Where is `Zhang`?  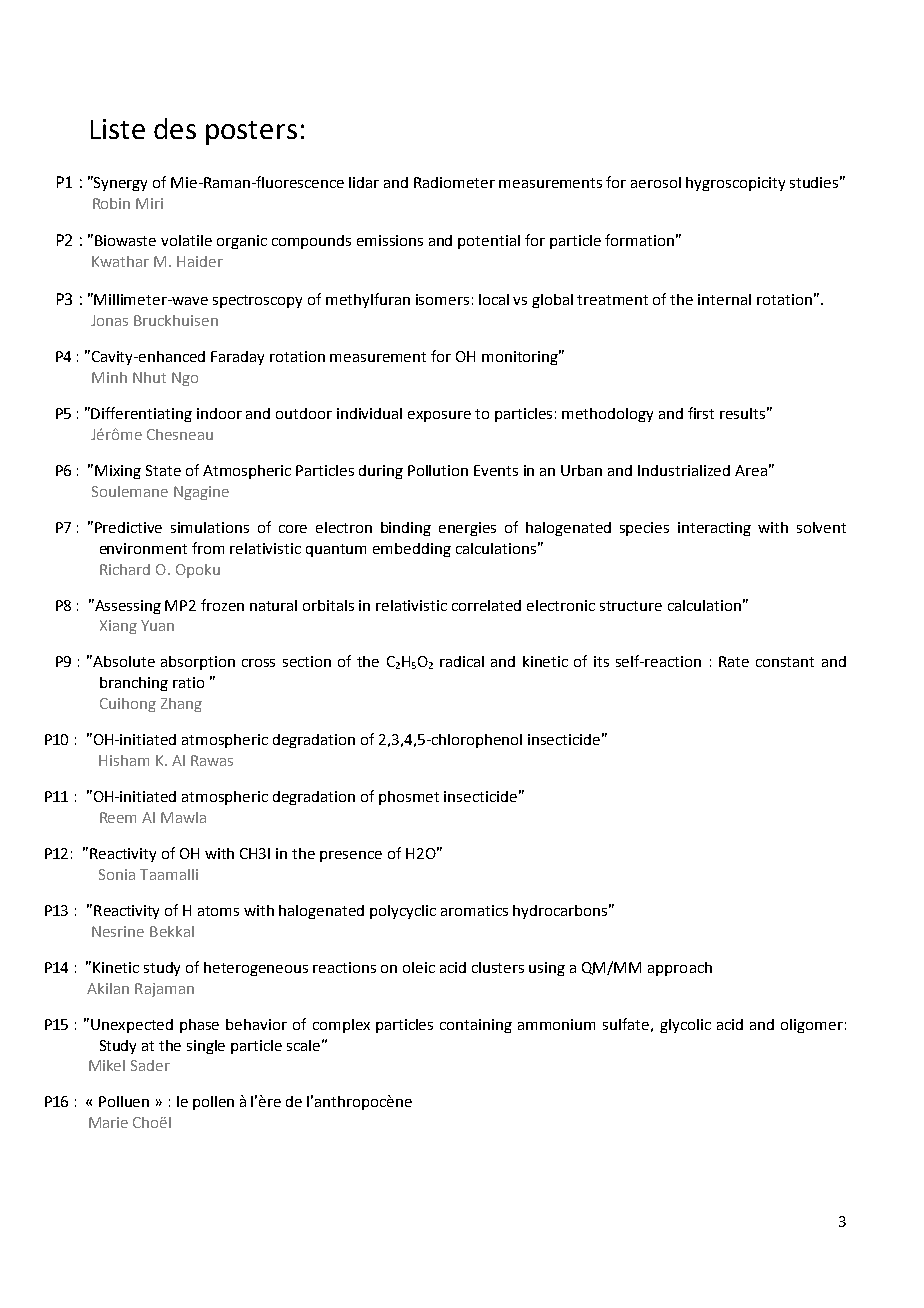 Zhang is located at coordinates (181, 705).
